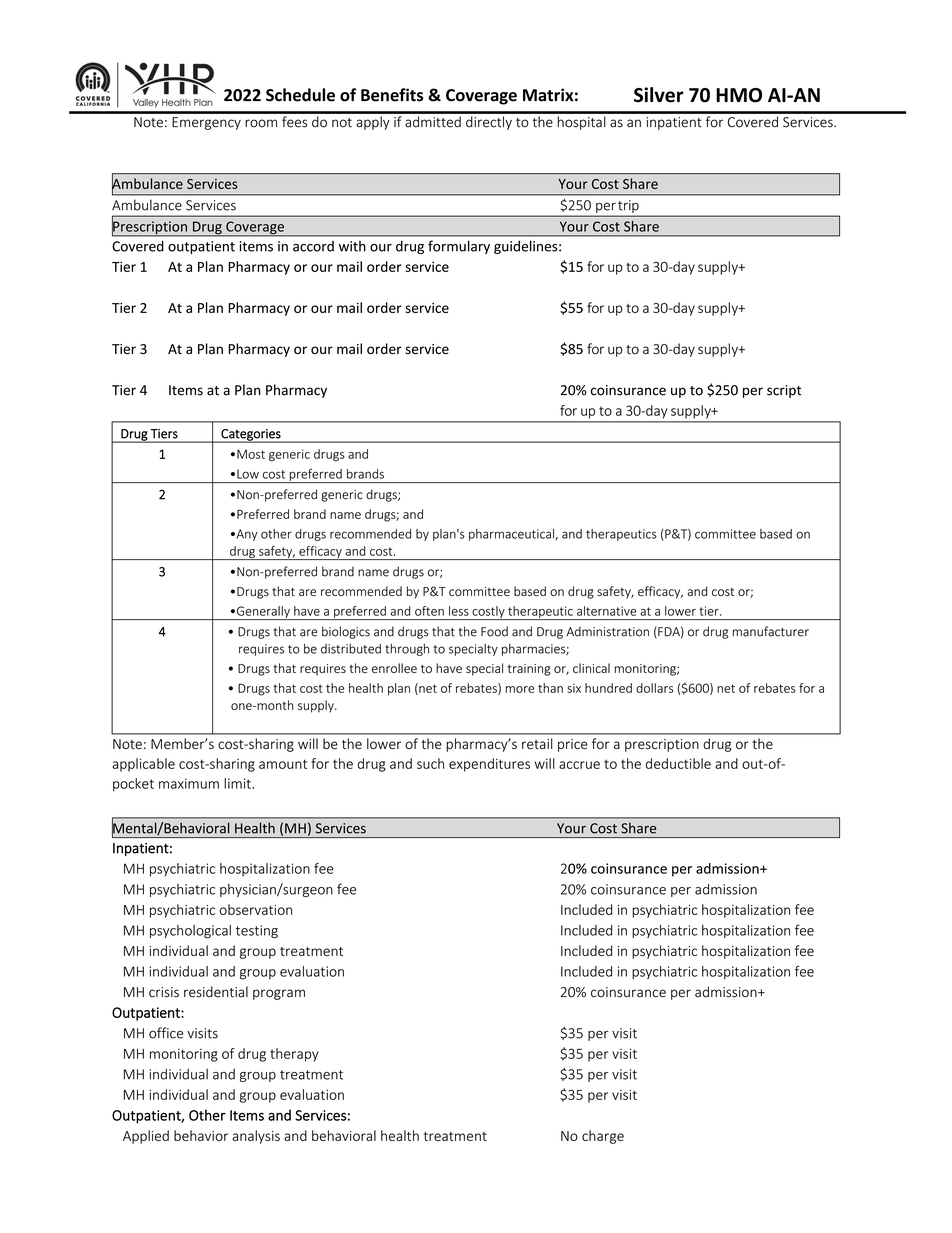 The width and height of the screenshot is (952, 1233). What do you see at coordinates (294, 1055) in the screenshot?
I see `therapy` at bounding box center [294, 1055].
